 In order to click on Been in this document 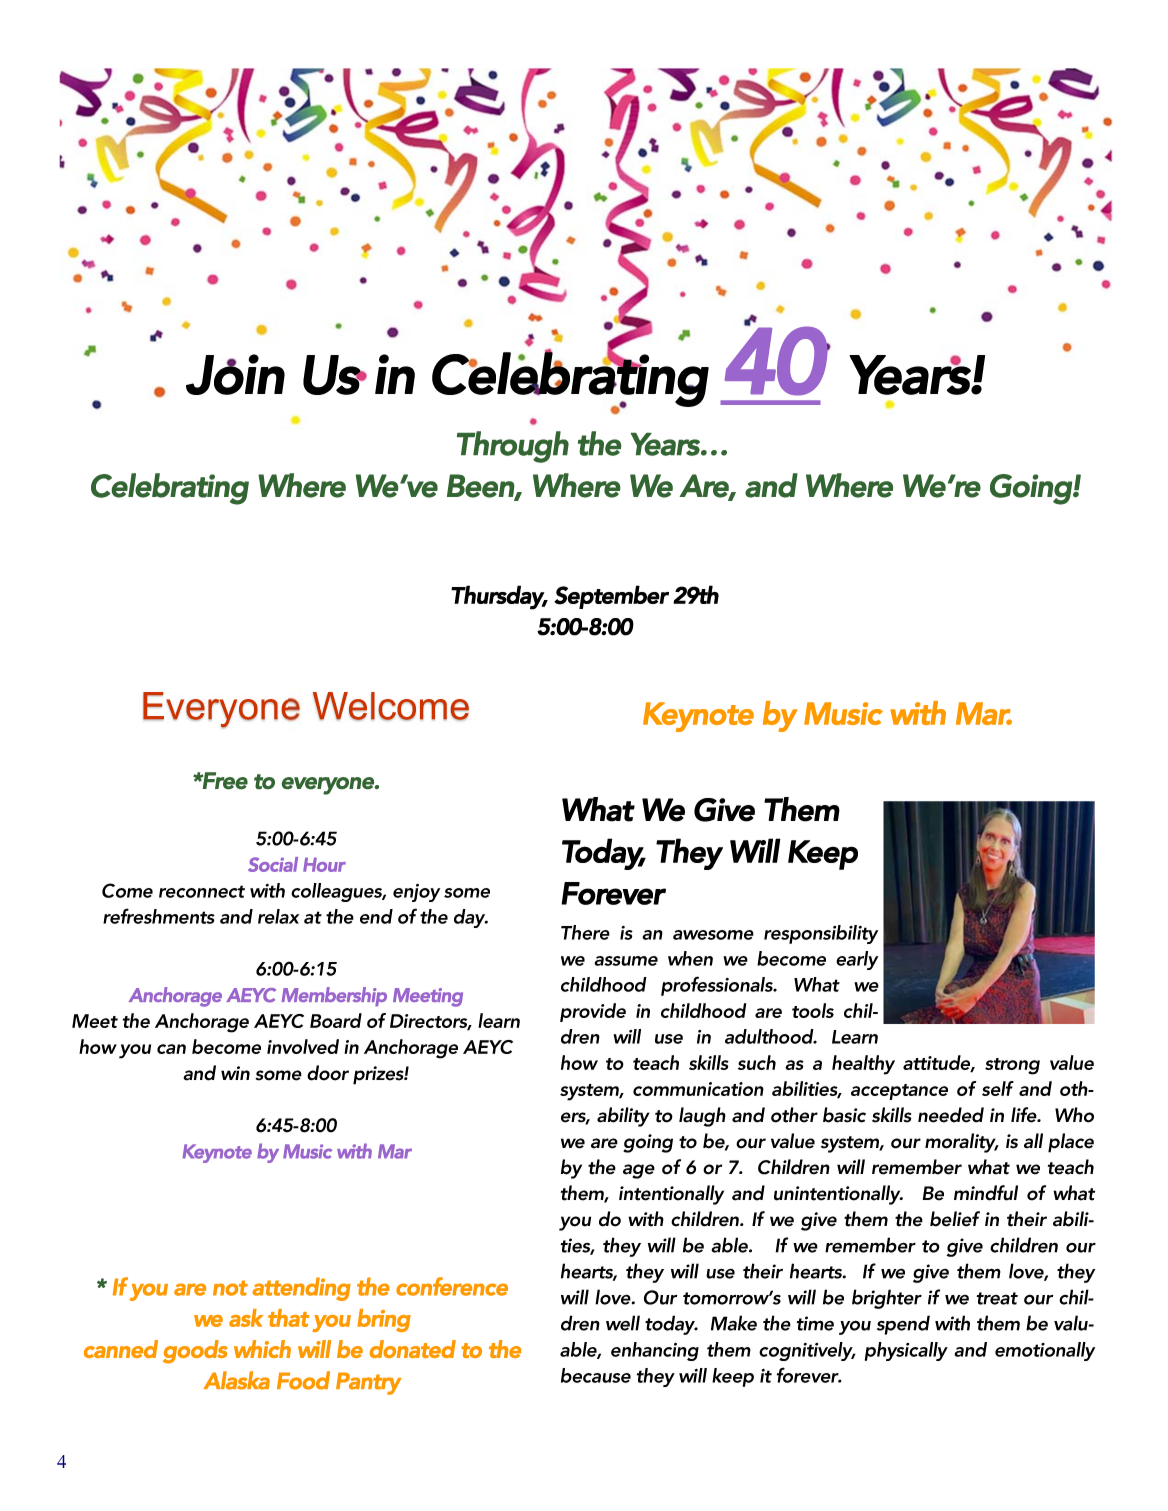, I will do `click(481, 486)`.
